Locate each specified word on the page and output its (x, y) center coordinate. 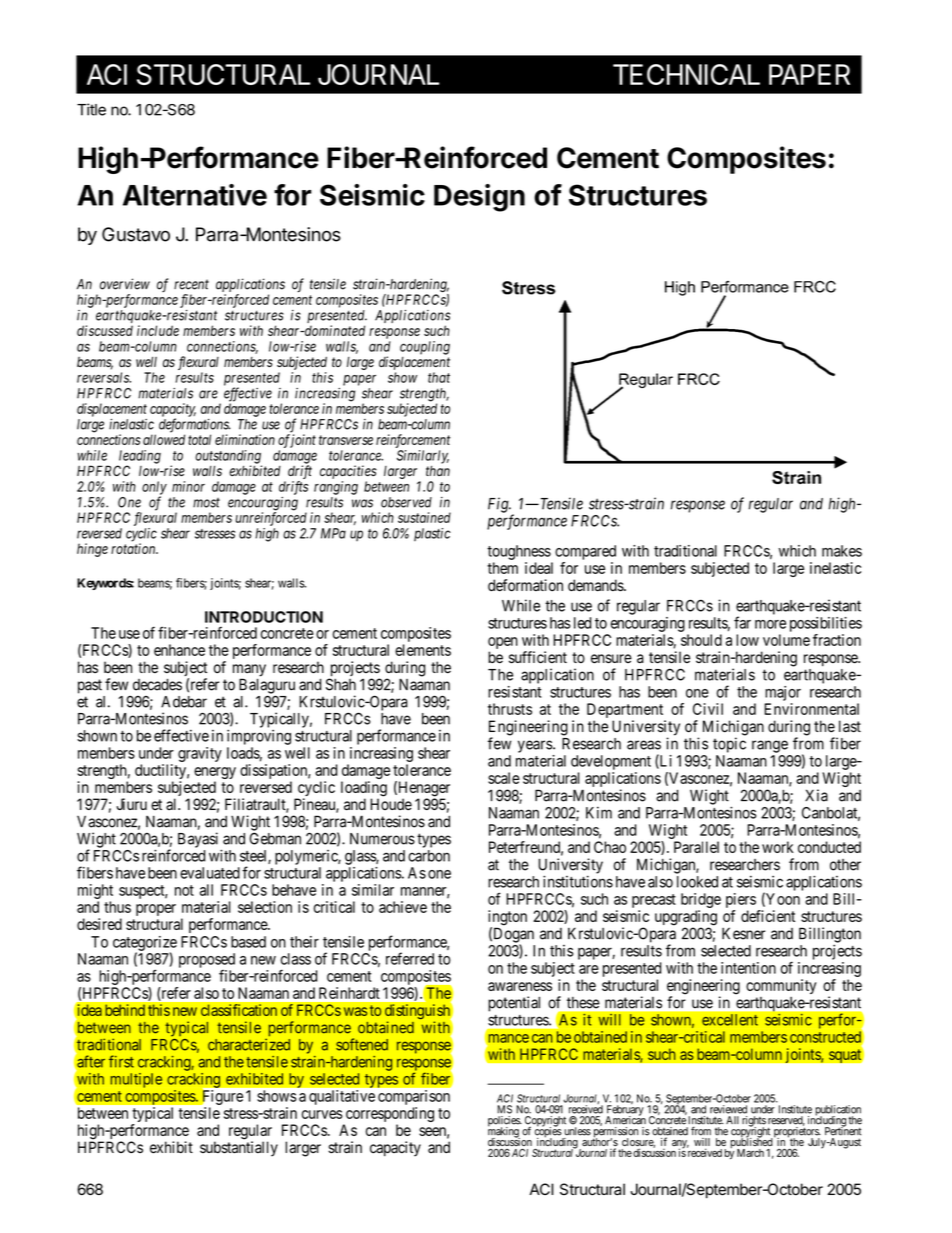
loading (364, 790)
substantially (239, 1149)
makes (842, 551)
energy (215, 774)
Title (91, 109)
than (438, 471)
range (770, 746)
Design (479, 198)
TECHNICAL (686, 74)
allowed (164, 439)
